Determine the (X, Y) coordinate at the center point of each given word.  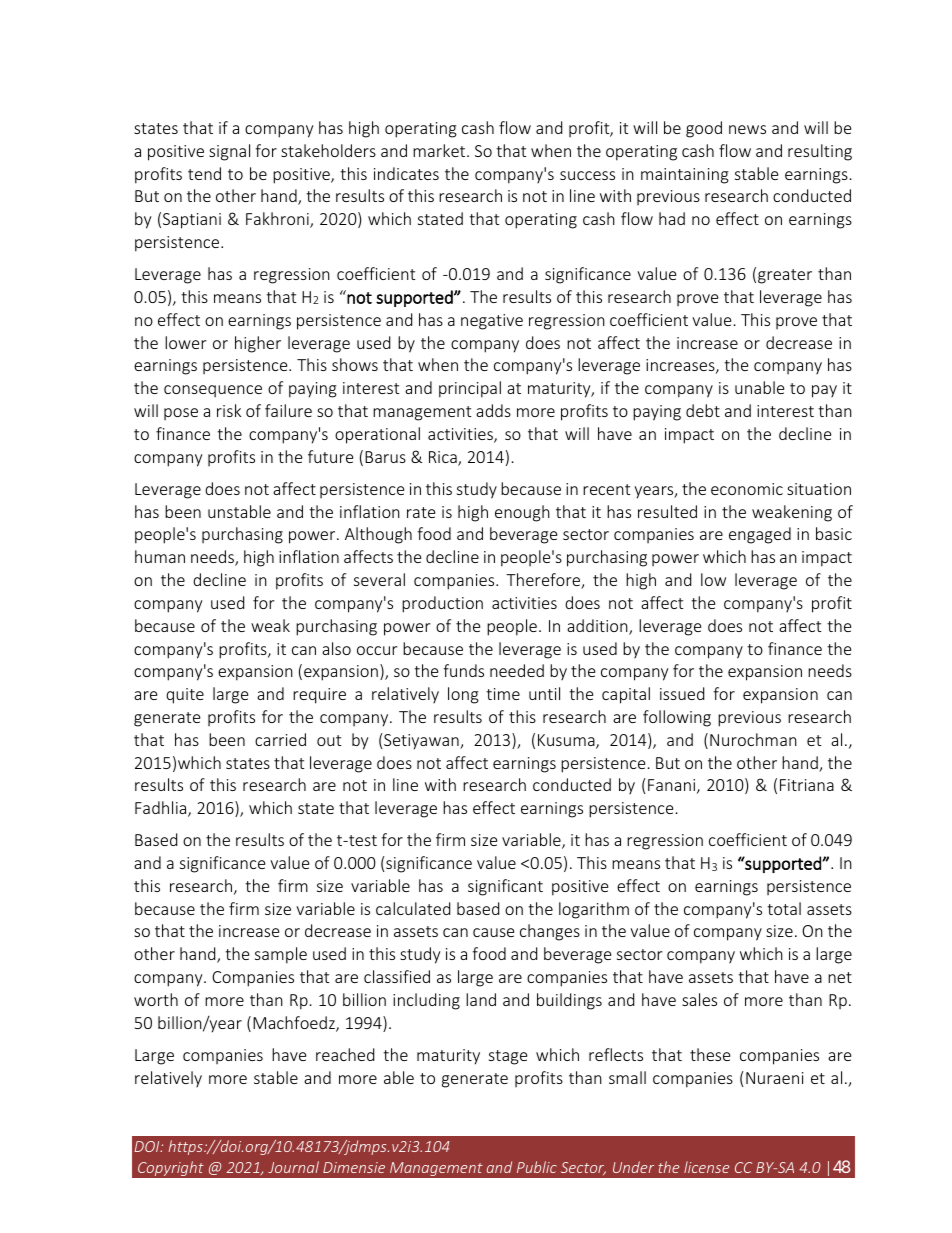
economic (747, 489)
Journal (293, 1167)
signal (229, 152)
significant (505, 887)
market (440, 150)
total (784, 908)
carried (280, 739)
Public (537, 1167)
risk (229, 410)
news (747, 129)
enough (522, 513)
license (706, 1167)
